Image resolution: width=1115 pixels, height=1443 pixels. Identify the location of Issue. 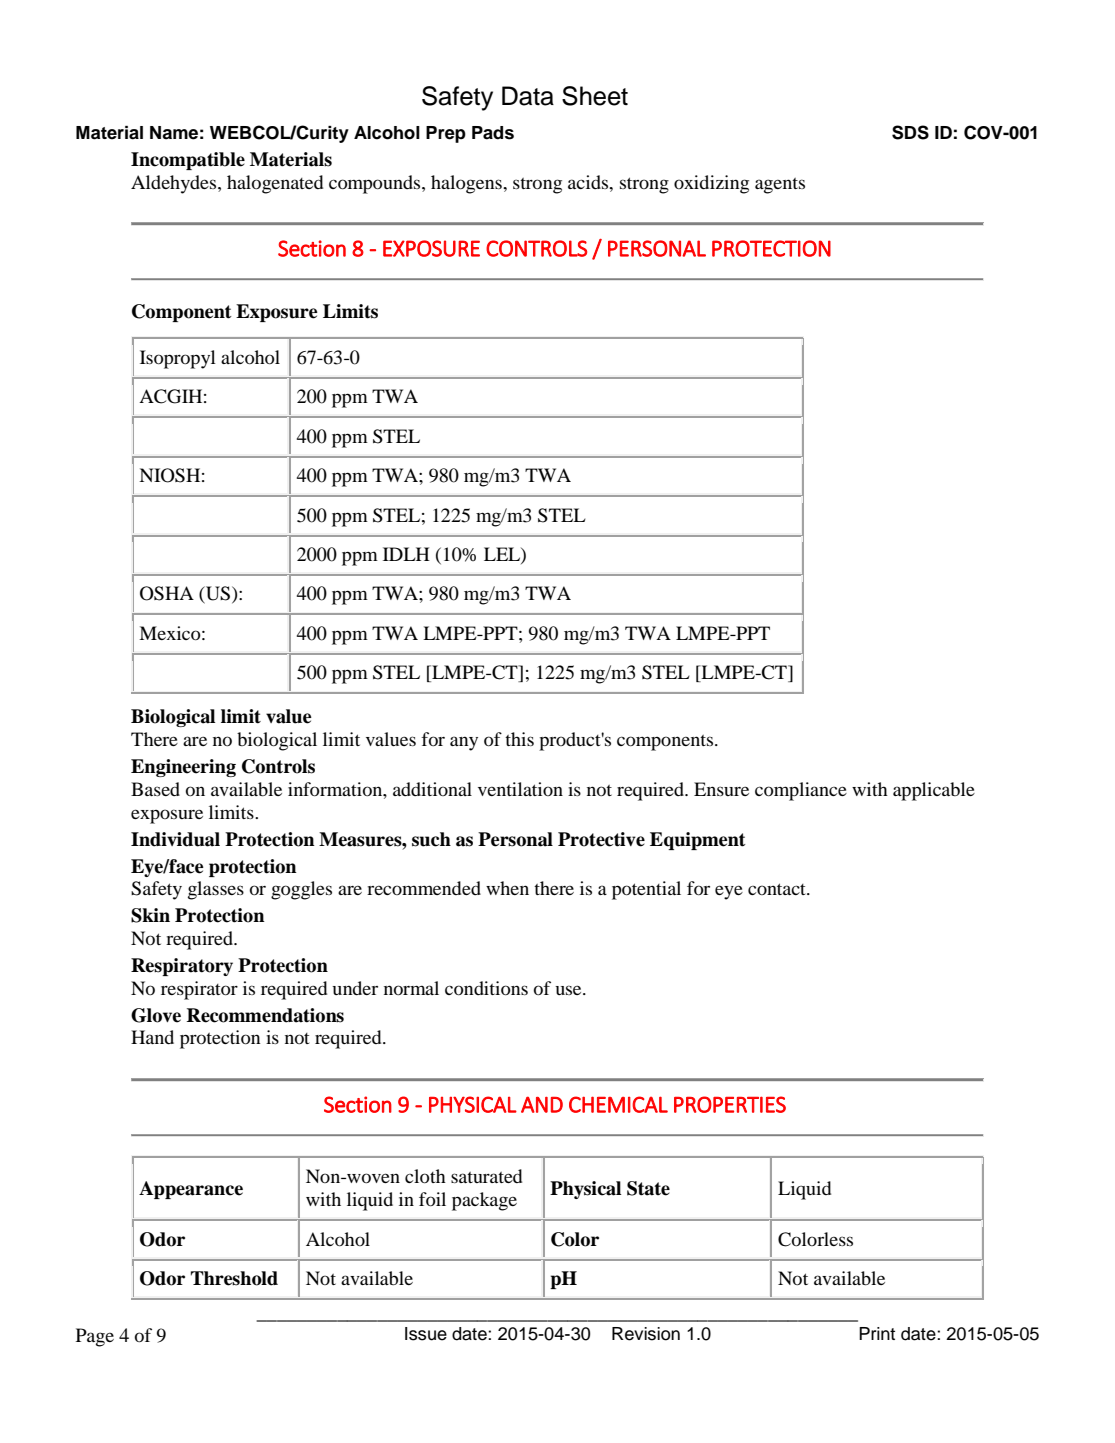
(426, 1334).
